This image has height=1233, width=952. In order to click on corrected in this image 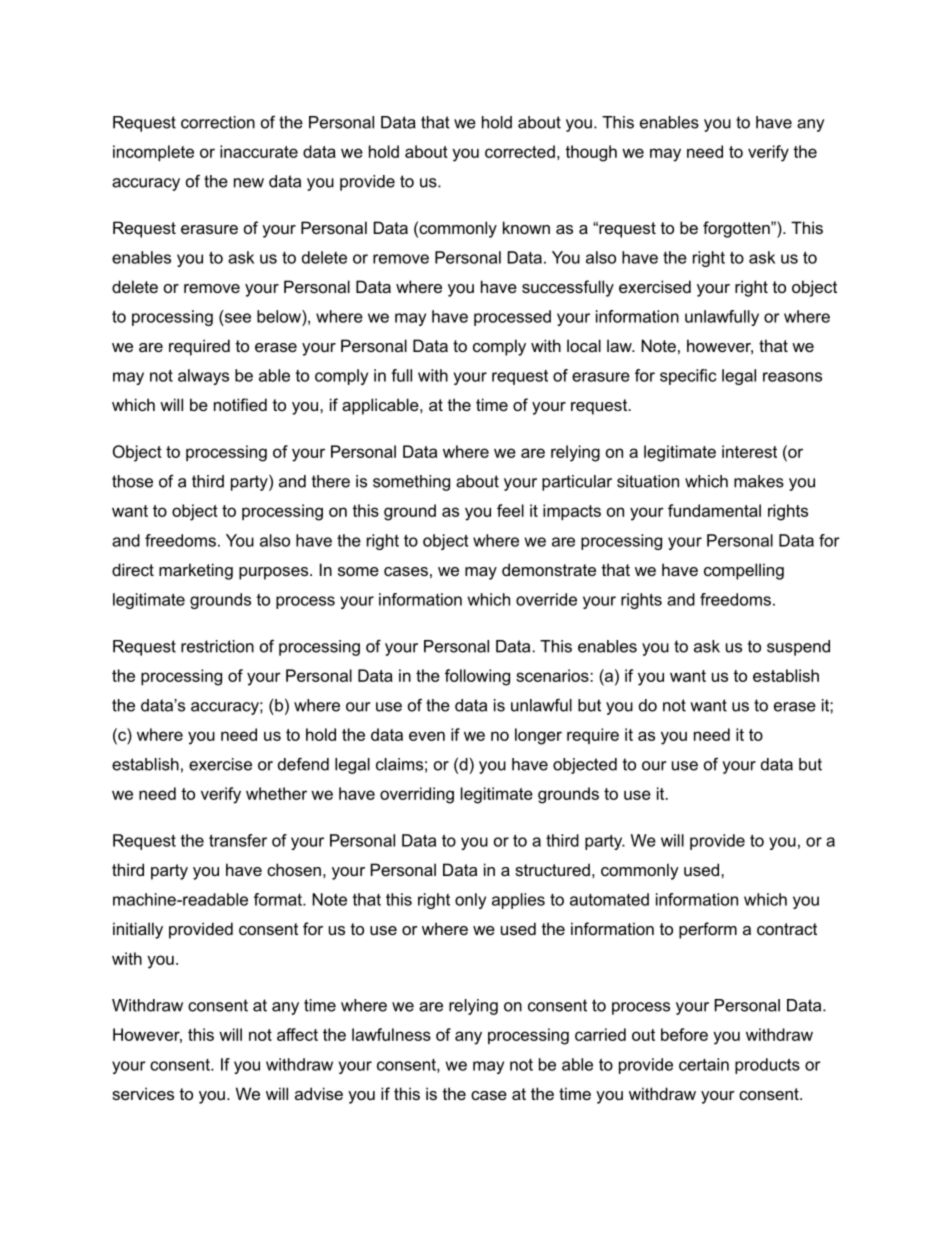, I will do `click(520, 151)`.
